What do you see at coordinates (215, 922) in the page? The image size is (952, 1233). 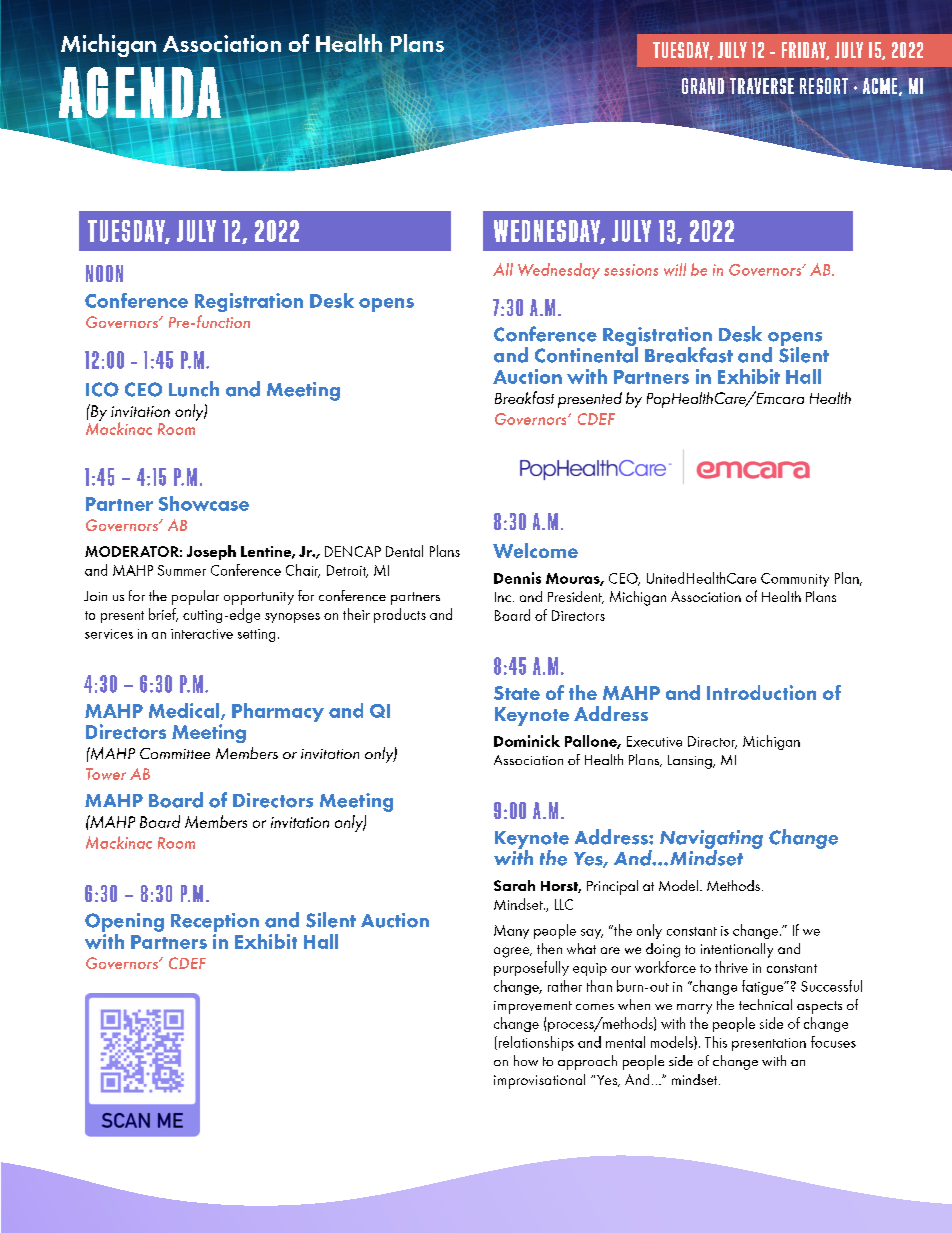 I see `Reception` at bounding box center [215, 922].
